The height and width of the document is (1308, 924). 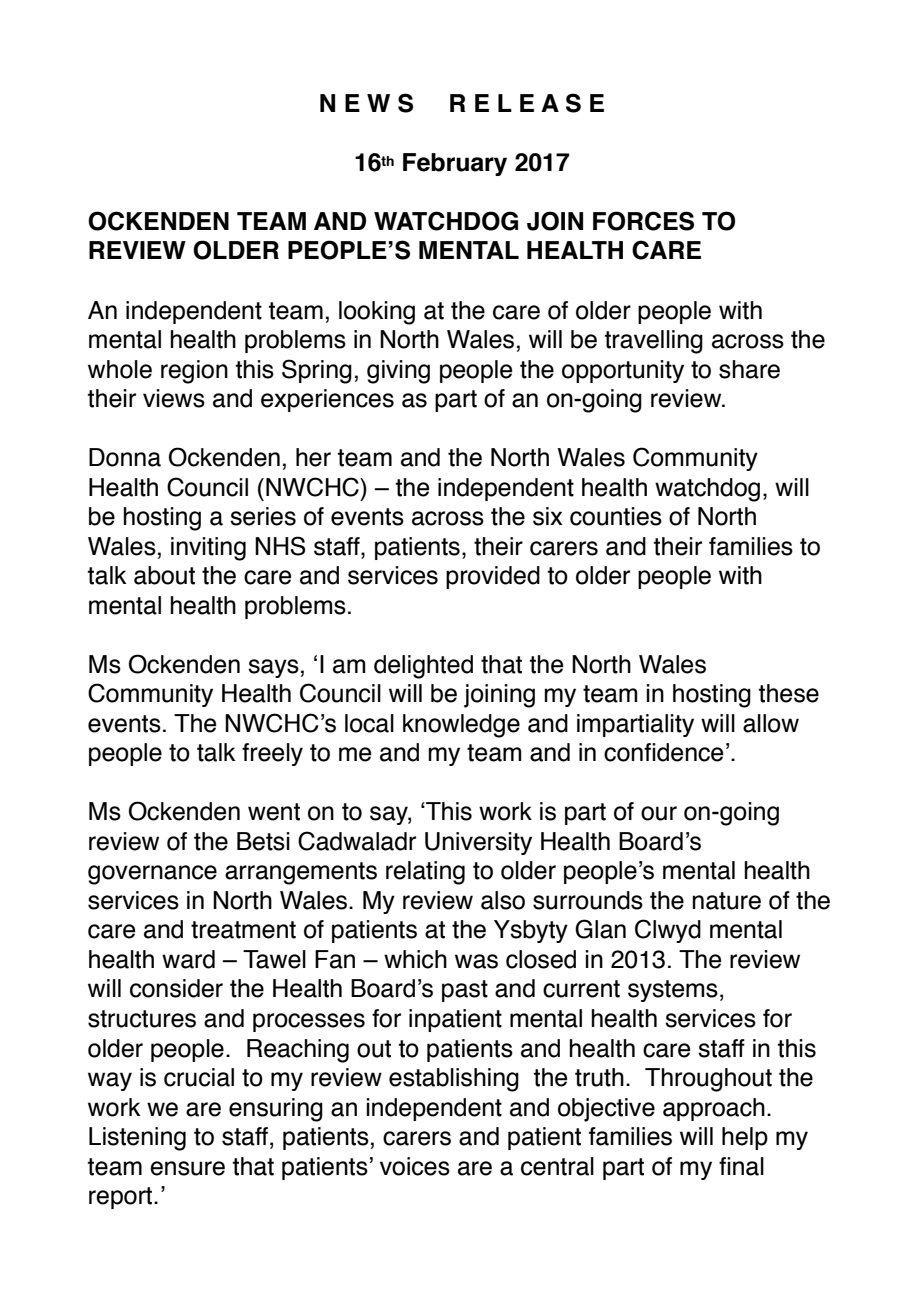 What do you see at coordinates (726, 901) in the document?
I see `nature` at bounding box center [726, 901].
